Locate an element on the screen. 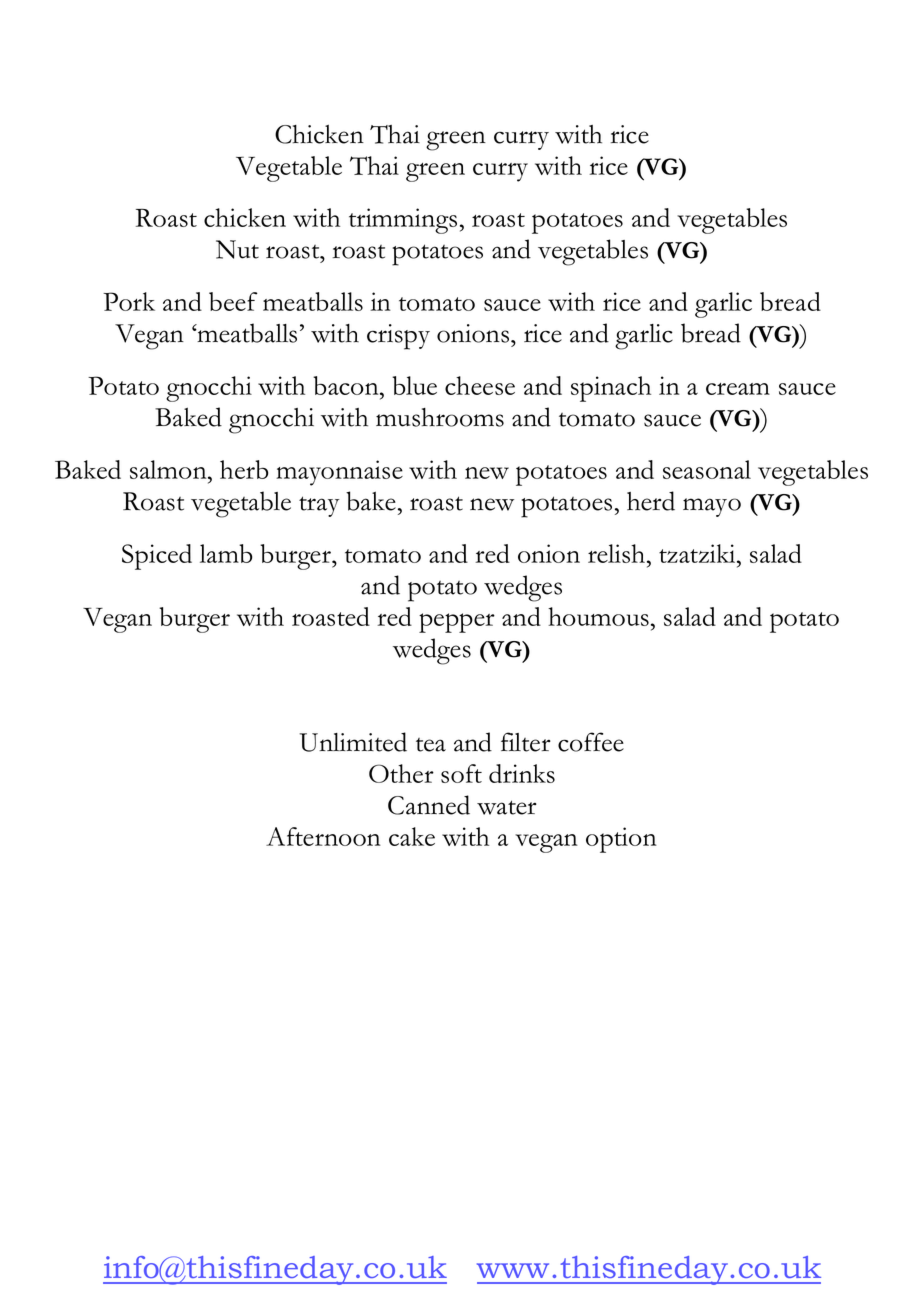 This screenshot has width=924, height=1308. Spiced is located at coordinates (157, 557).
